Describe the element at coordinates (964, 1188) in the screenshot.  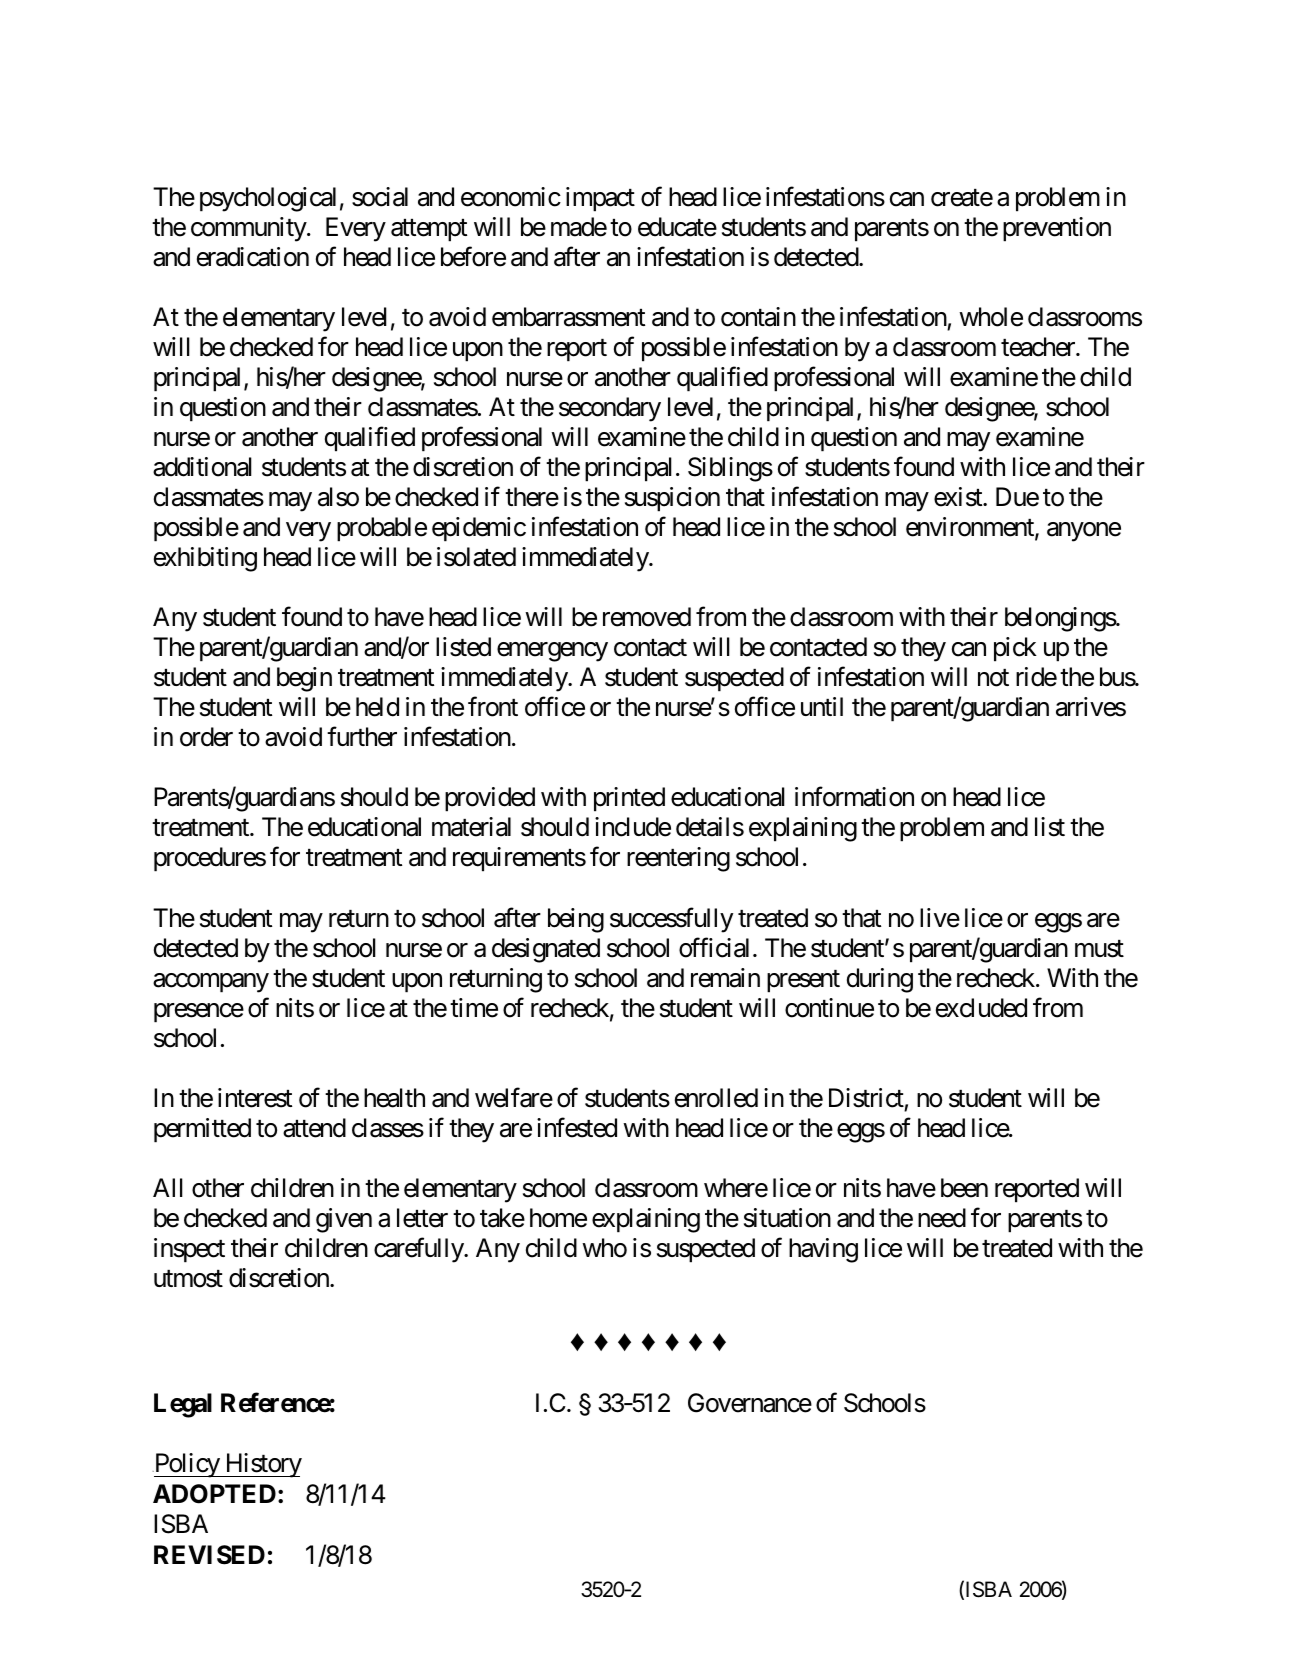
I see `been` at that location.
